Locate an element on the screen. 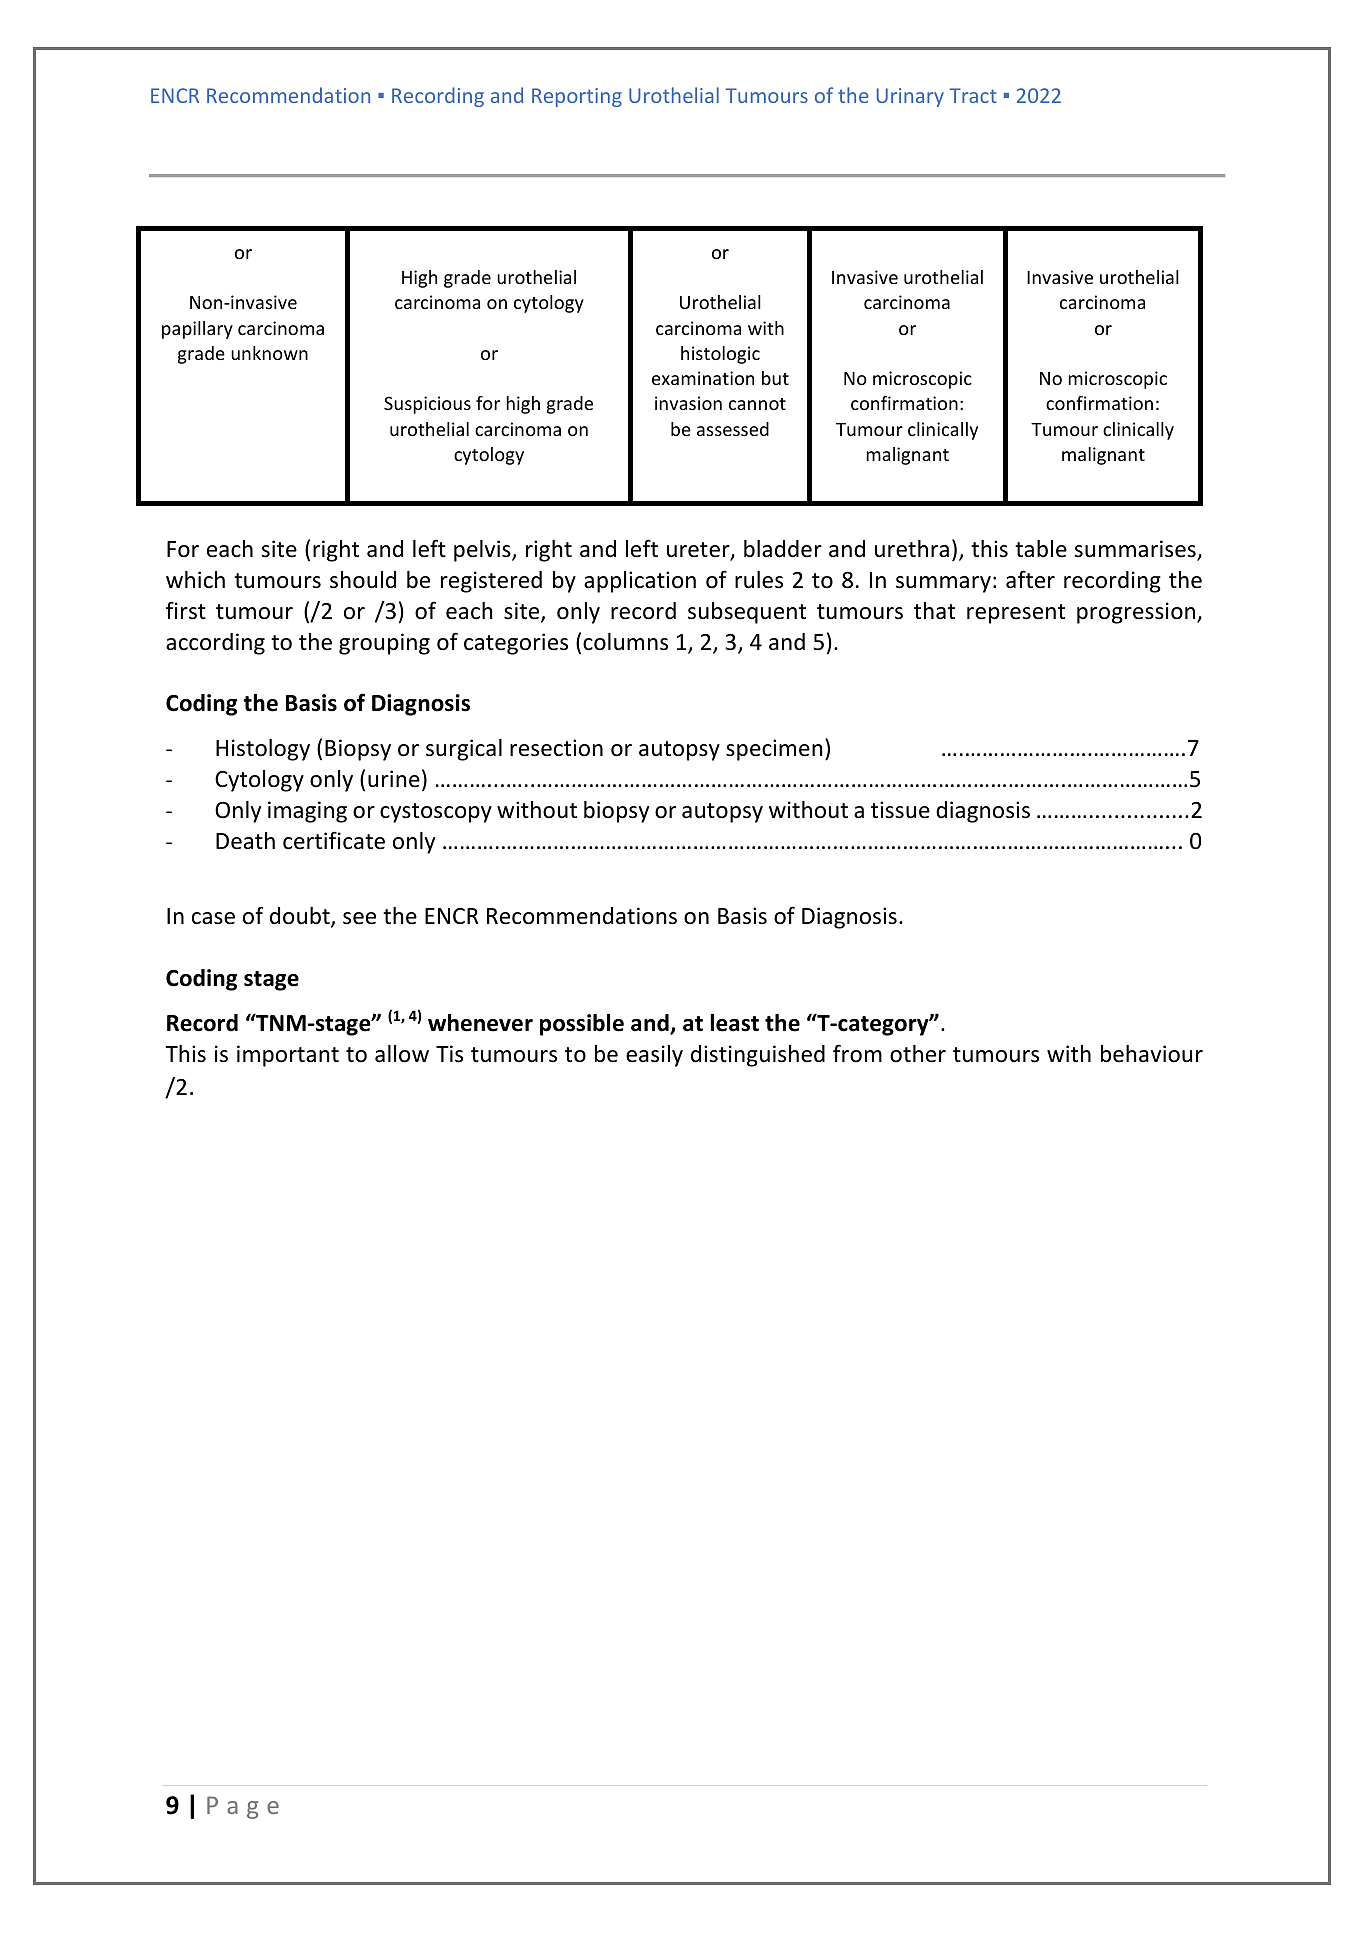 This screenshot has height=1937, width=1369. easily is located at coordinates (654, 1056).
